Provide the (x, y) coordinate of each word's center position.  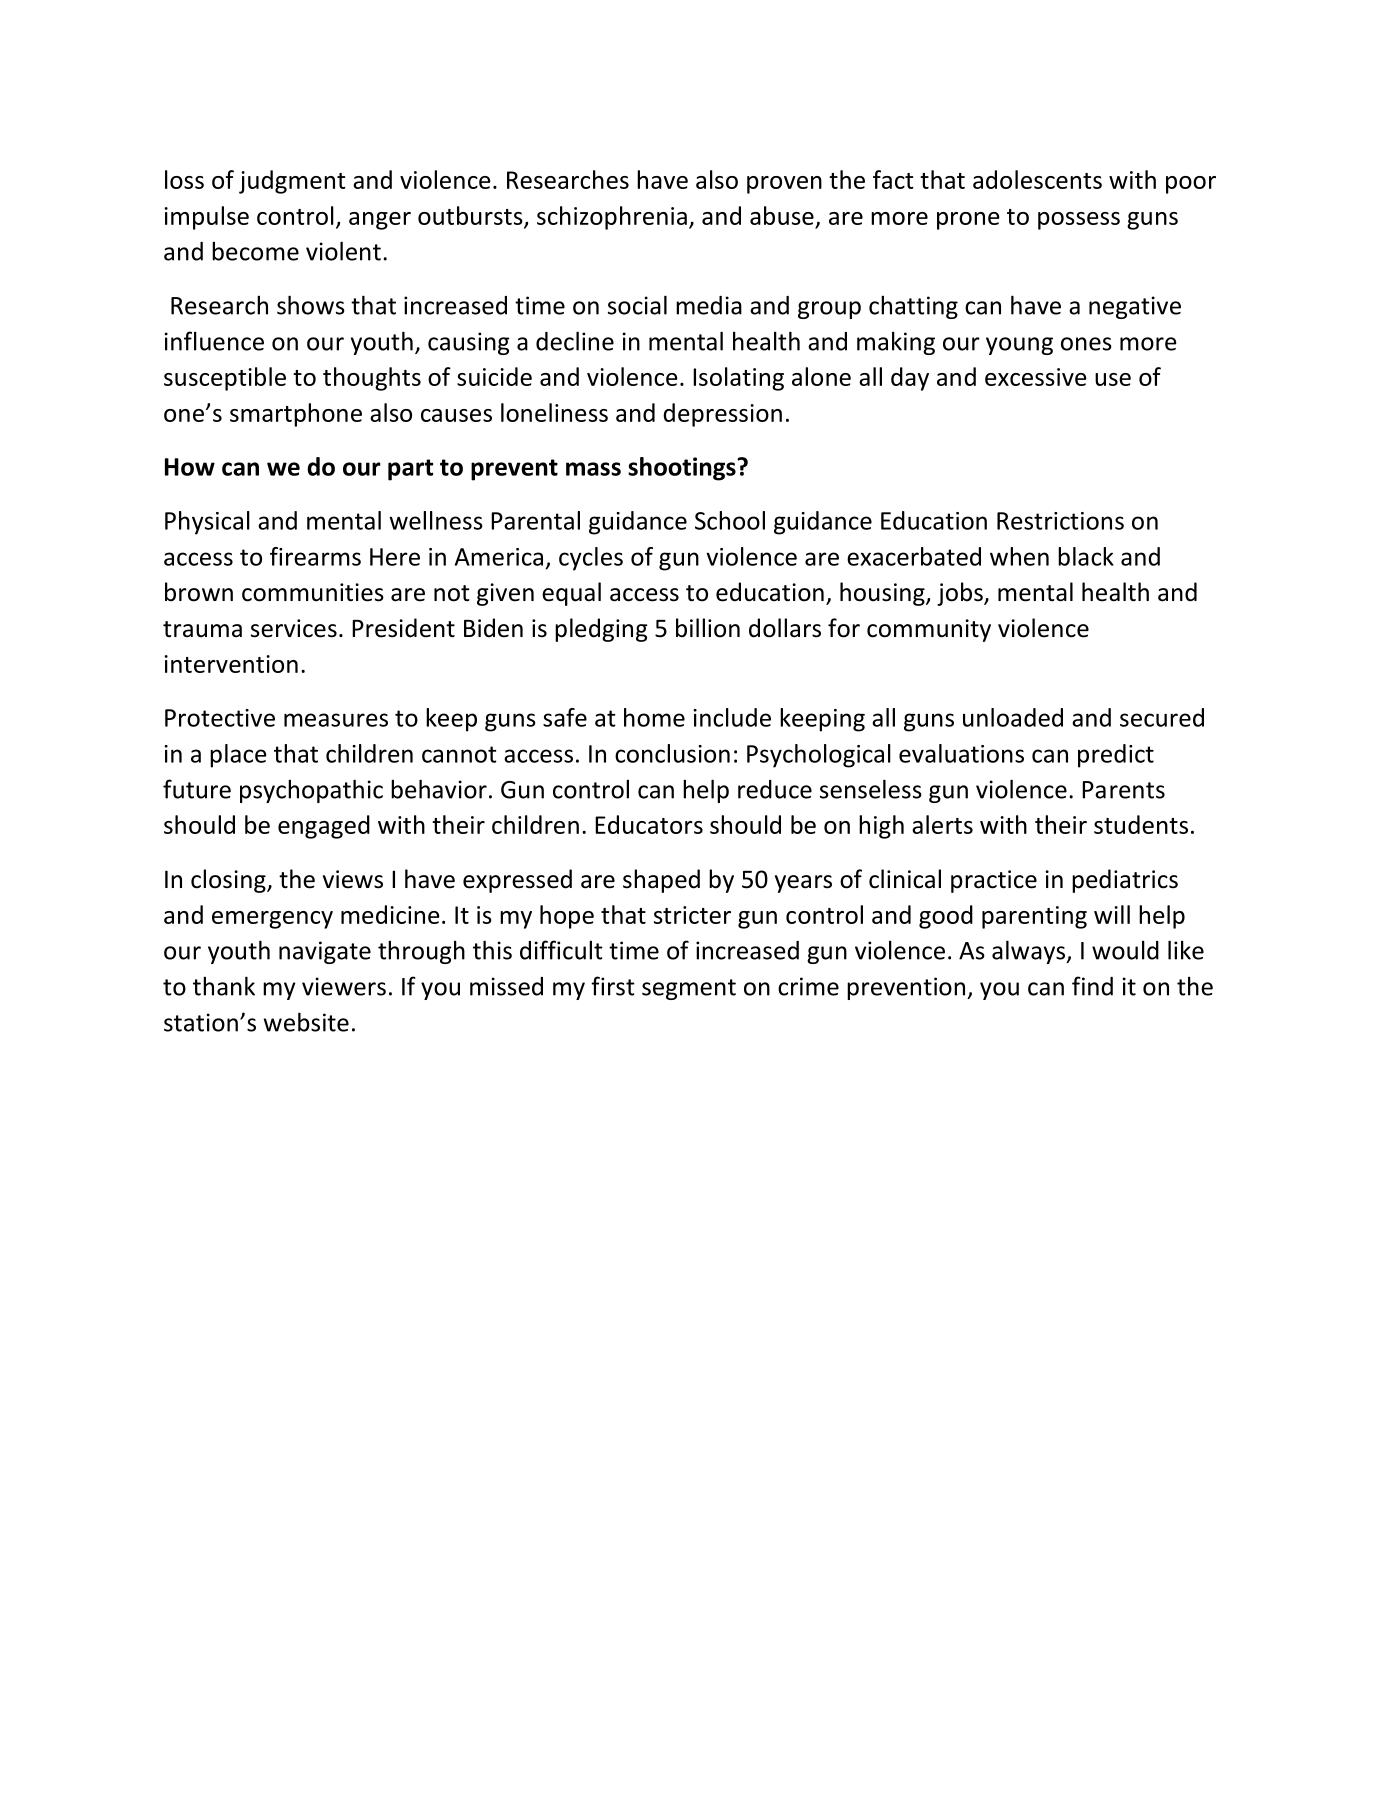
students (1141, 824)
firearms (315, 556)
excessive (1036, 377)
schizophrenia (612, 218)
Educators (649, 824)
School (730, 520)
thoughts (372, 379)
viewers (344, 986)
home (654, 717)
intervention (231, 664)
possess (1079, 221)
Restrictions (1060, 521)
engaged (324, 827)
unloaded (1013, 717)
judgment (292, 182)
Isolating (738, 379)
